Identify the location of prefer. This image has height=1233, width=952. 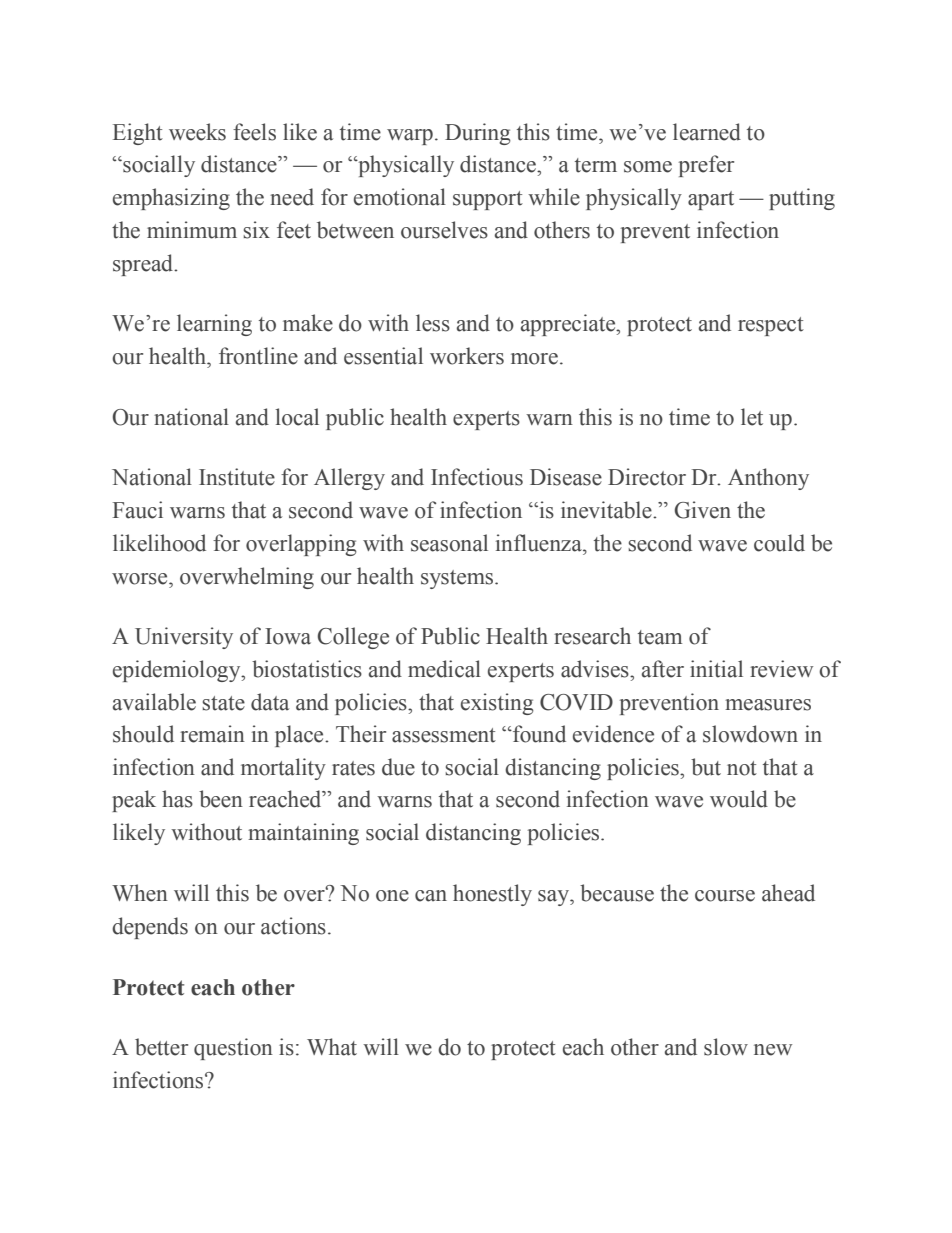
(706, 166).
